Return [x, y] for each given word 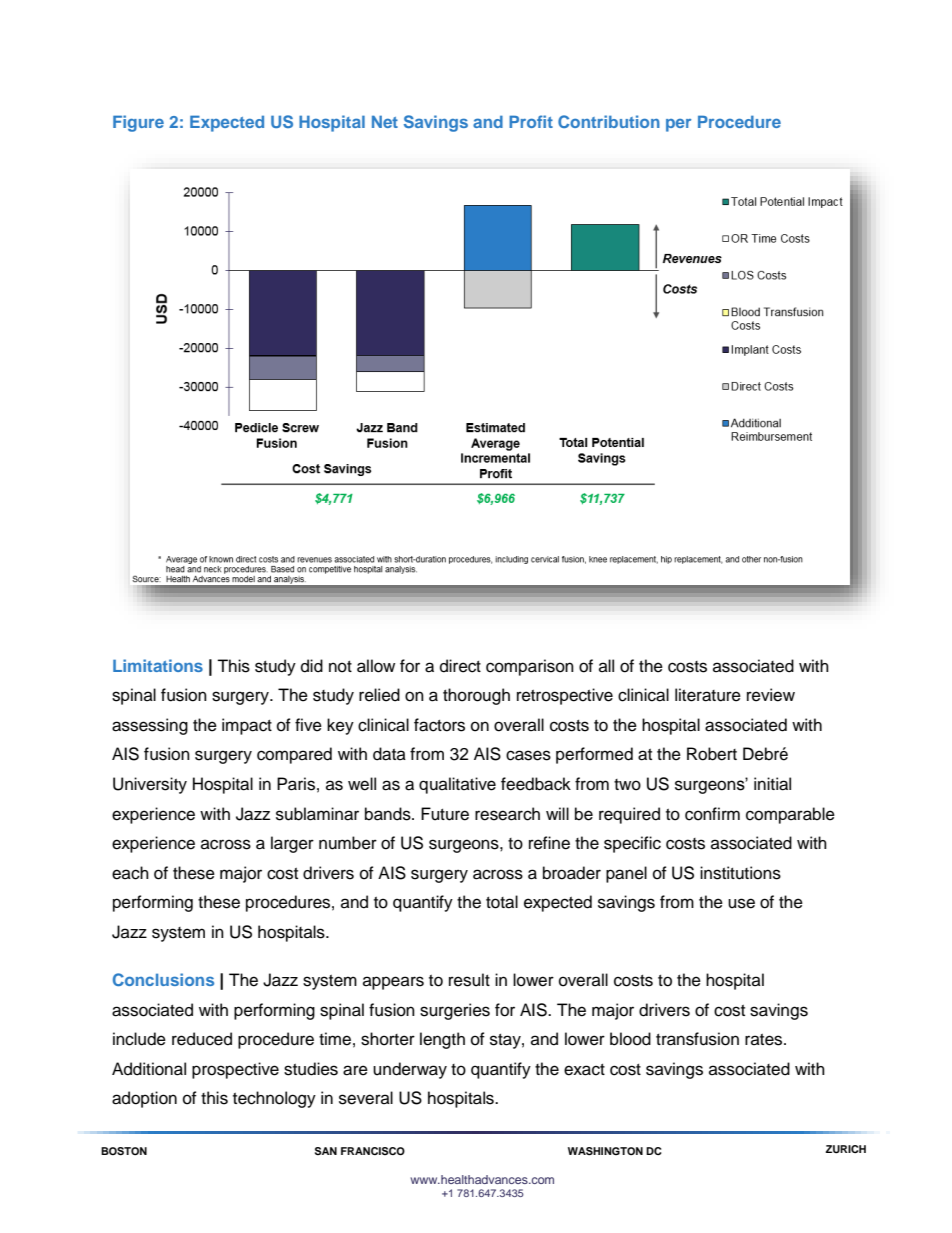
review [771, 695]
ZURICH [846, 1149]
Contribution [609, 121]
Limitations [158, 665]
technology [274, 1099]
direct [460, 666]
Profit [531, 121]
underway [410, 1070]
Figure [138, 123]
